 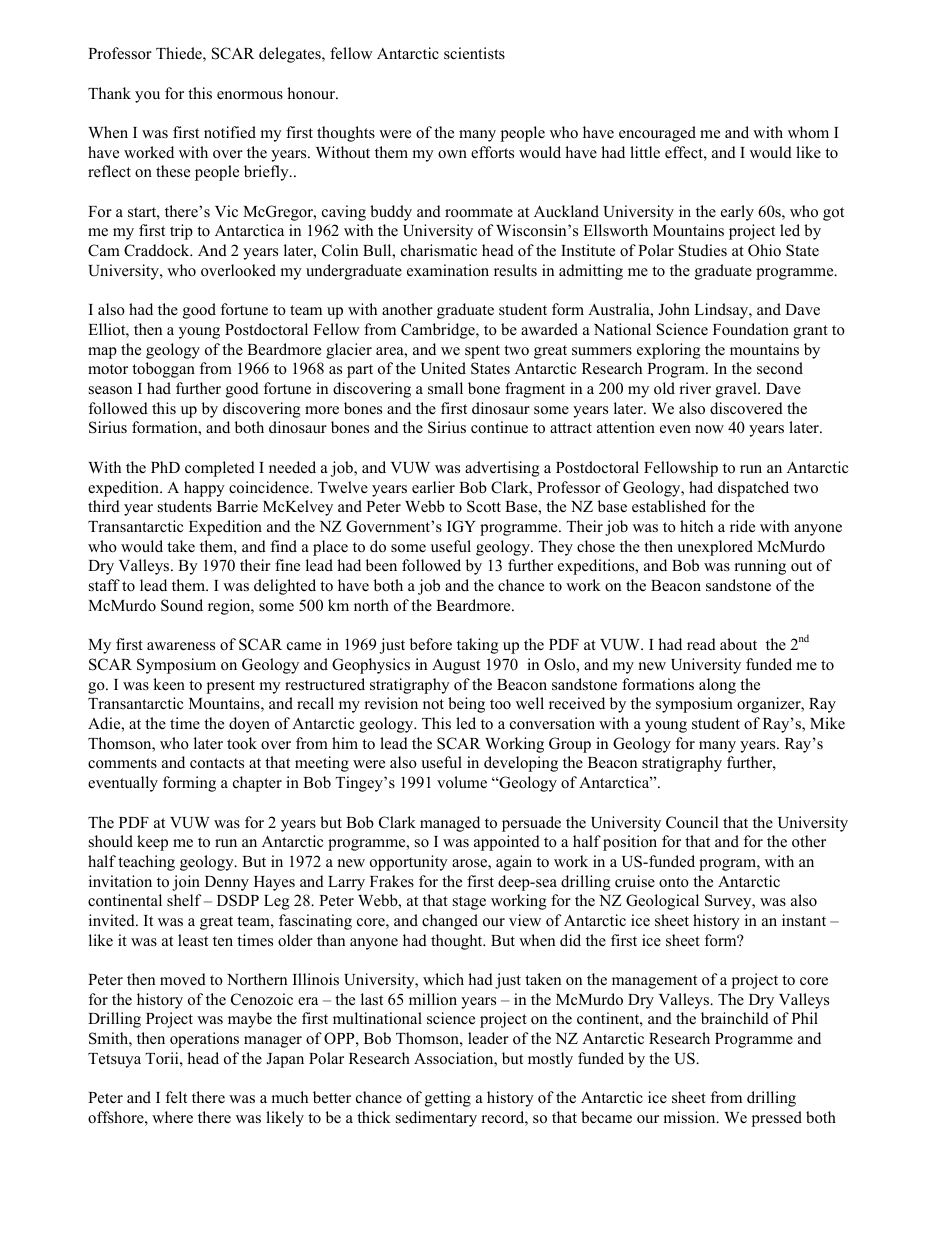 What do you see at coordinates (450, 824) in the screenshot?
I see `managed` at bounding box center [450, 824].
